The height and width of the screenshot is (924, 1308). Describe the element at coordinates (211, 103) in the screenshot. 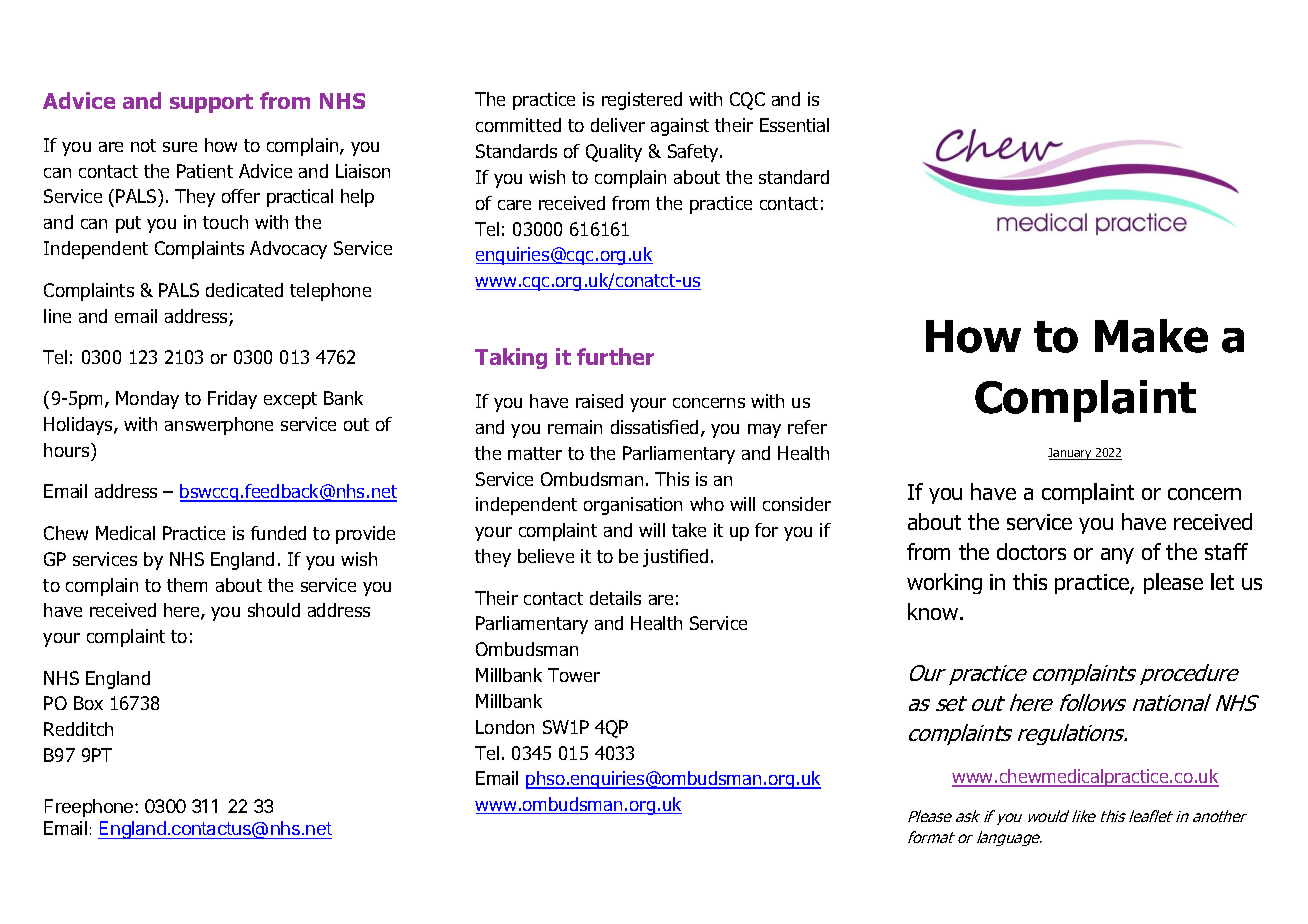

I see `support` at that location.
